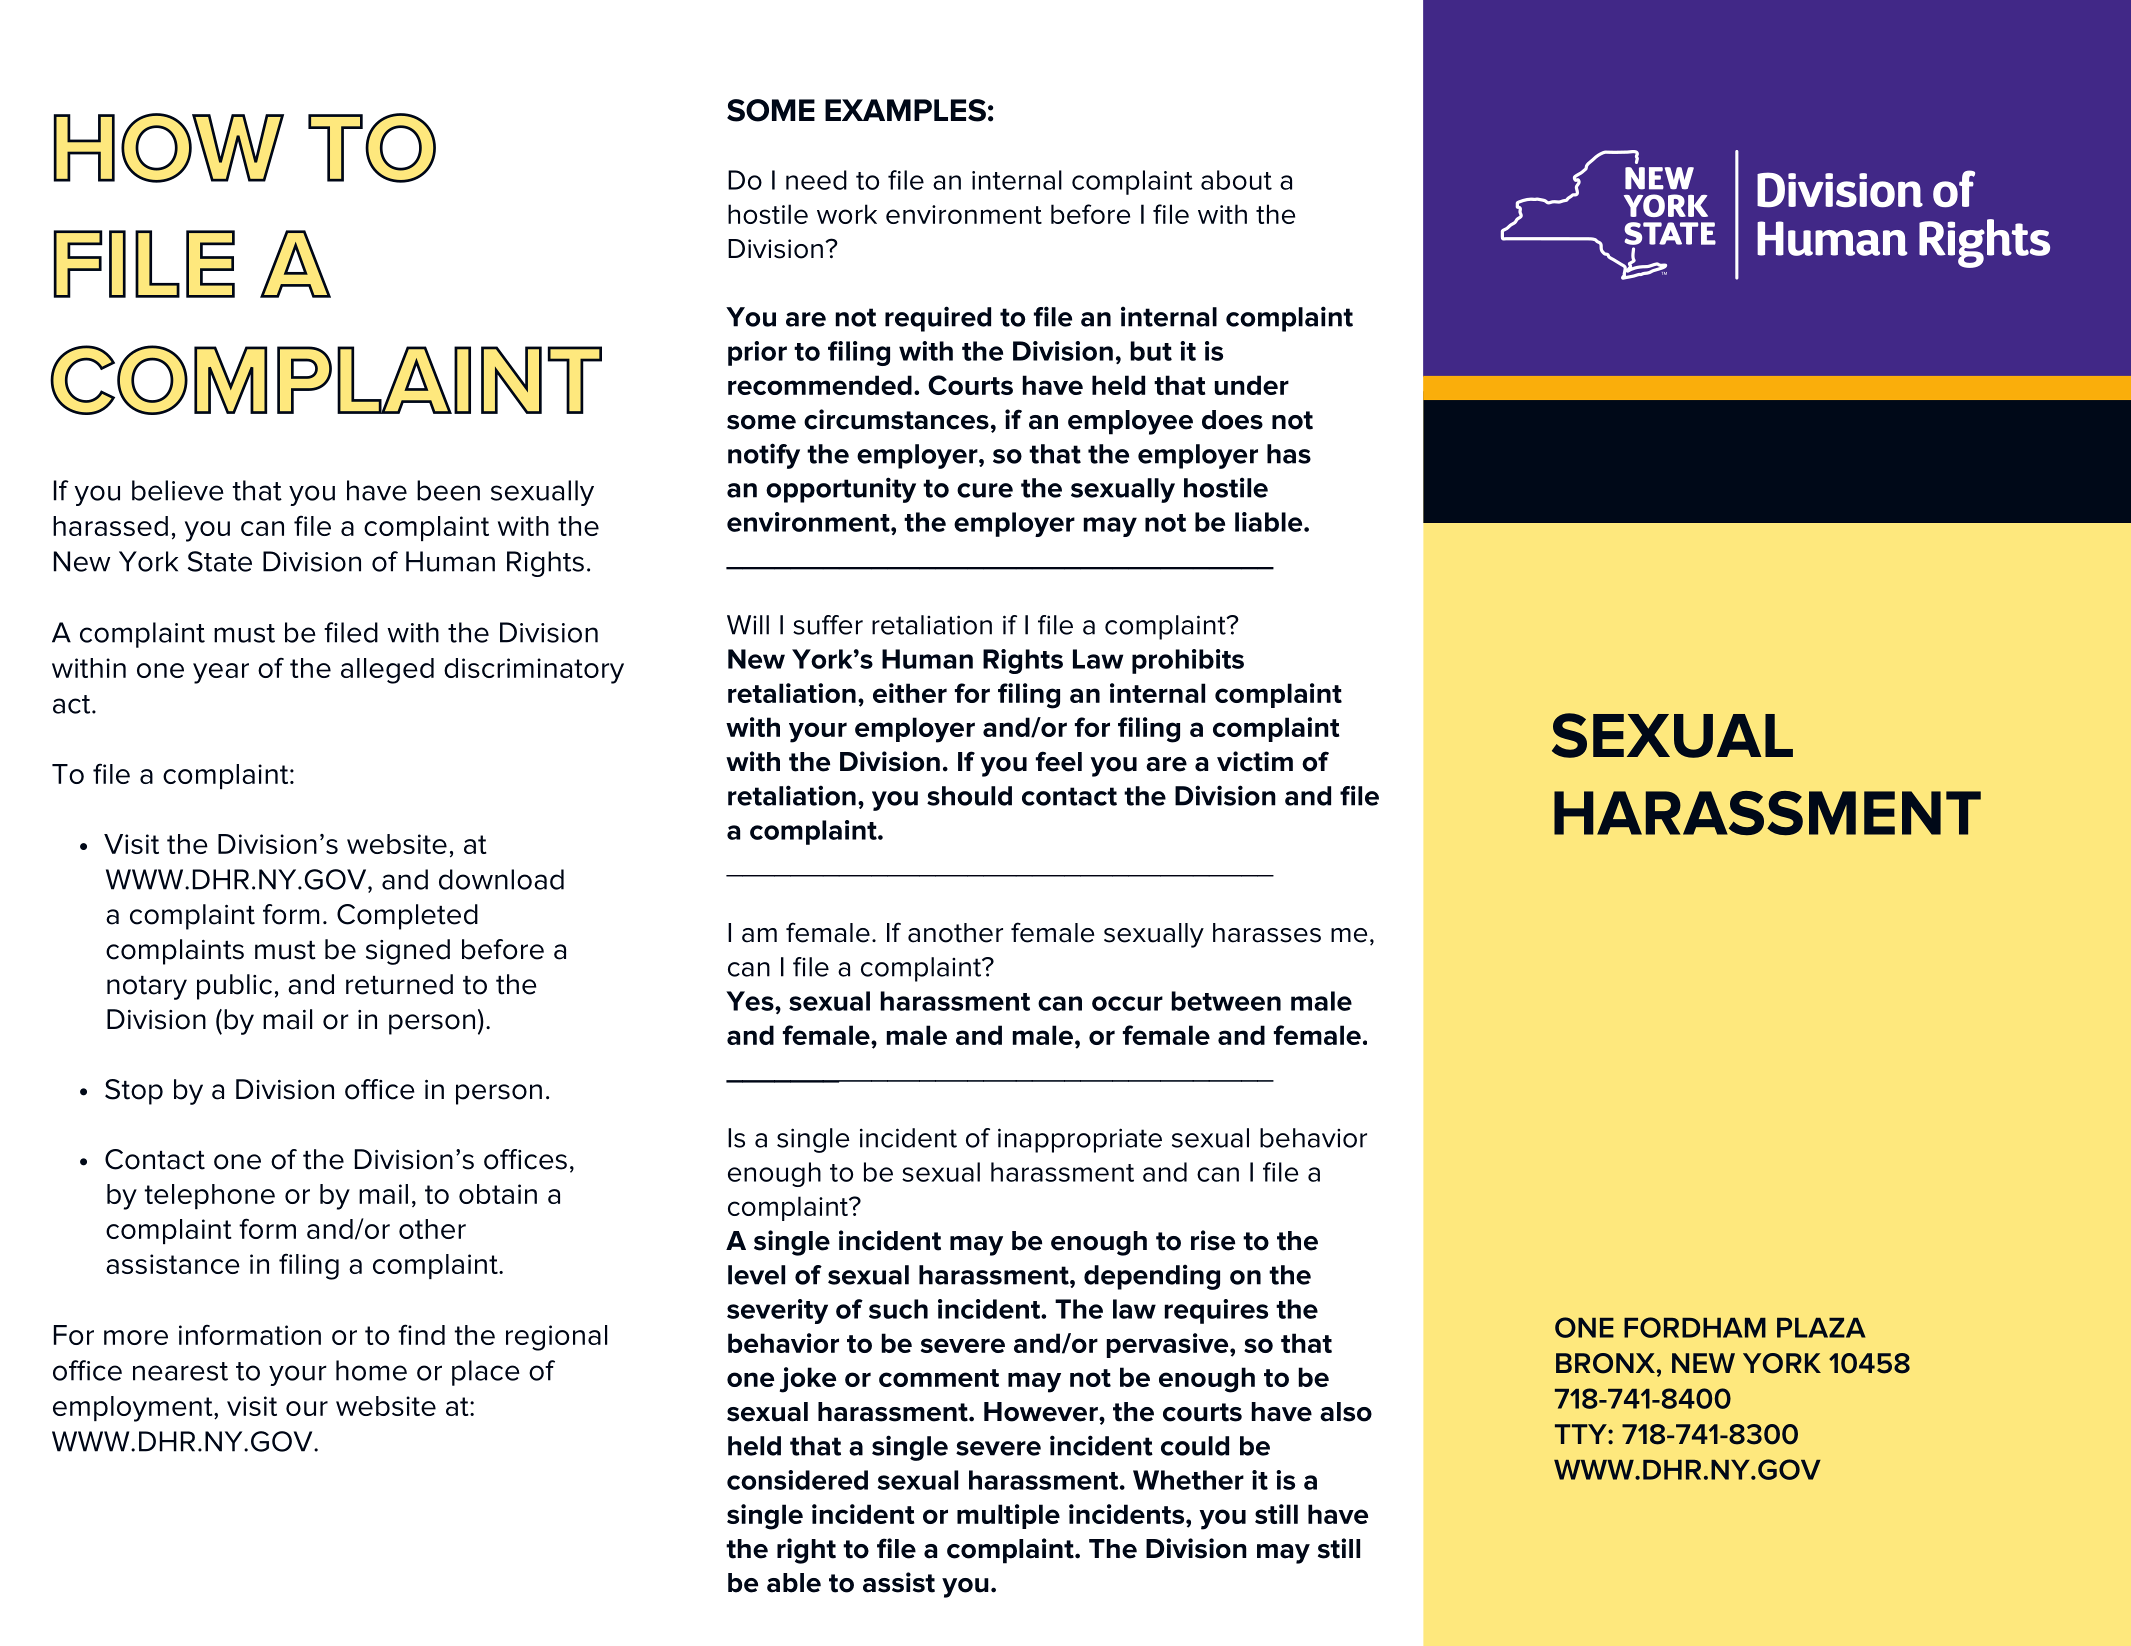 The height and width of the document is (1646, 2131). Describe the element at coordinates (1582, 1434) in the document. I see `TTY` at that location.
